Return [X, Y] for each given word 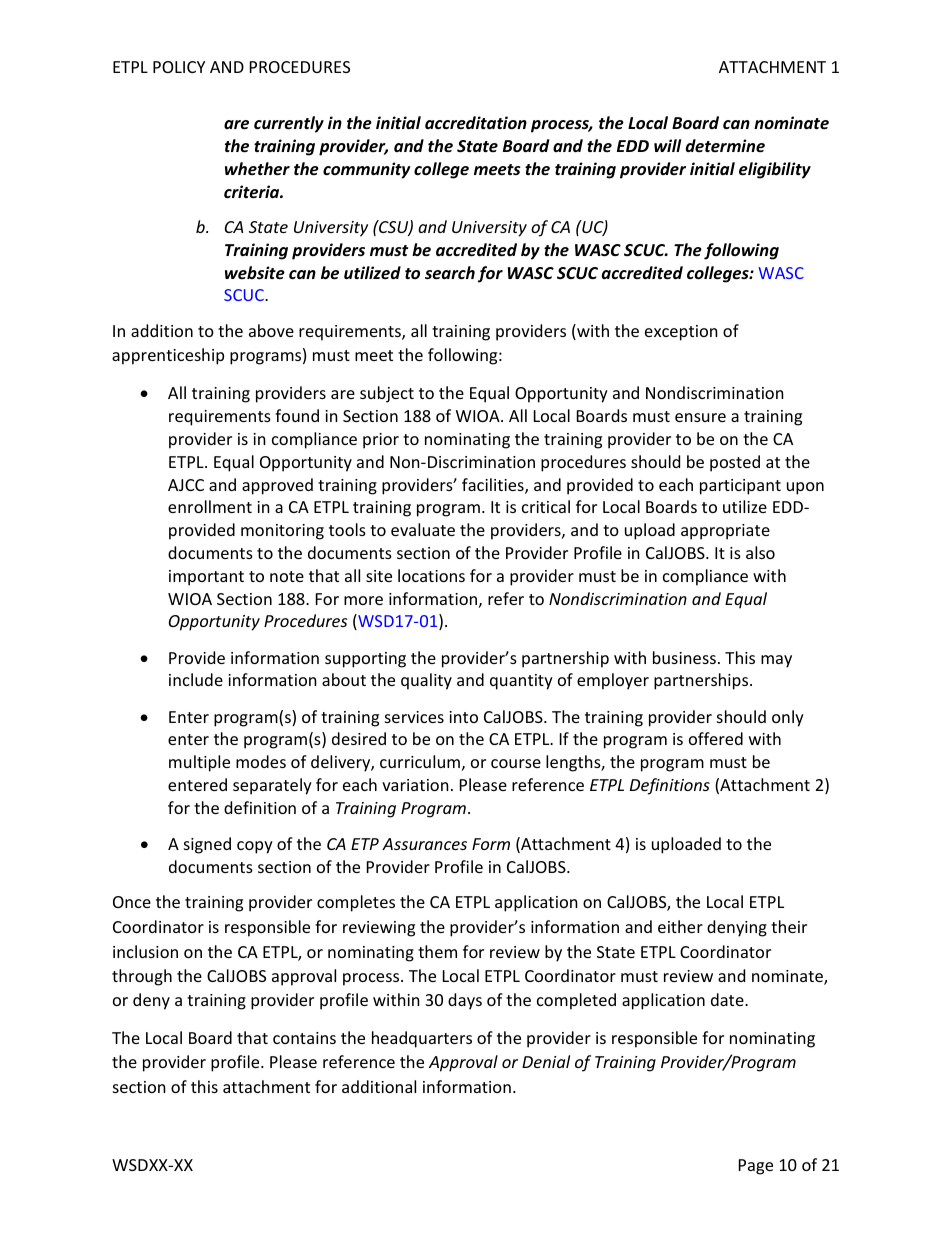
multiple [199, 763]
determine [725, 145]
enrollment [210, 506]
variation [415, 785]
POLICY [179, 67]
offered [716, 738]
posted [735, 463]
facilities [494, 486]
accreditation [476, 123]
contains [304, 1038]
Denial [546, 1061]
